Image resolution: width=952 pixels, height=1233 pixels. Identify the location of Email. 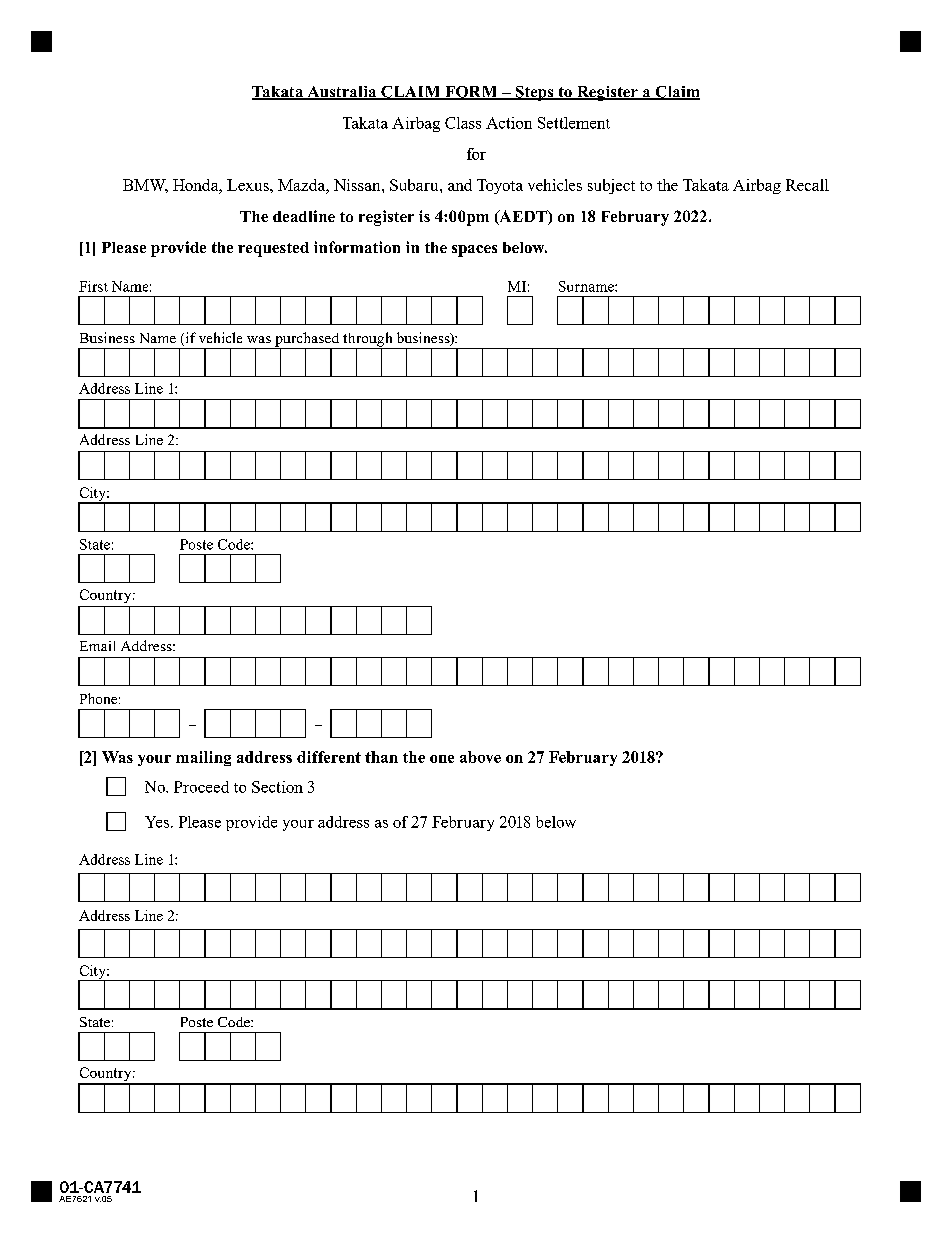
(97, 646).
